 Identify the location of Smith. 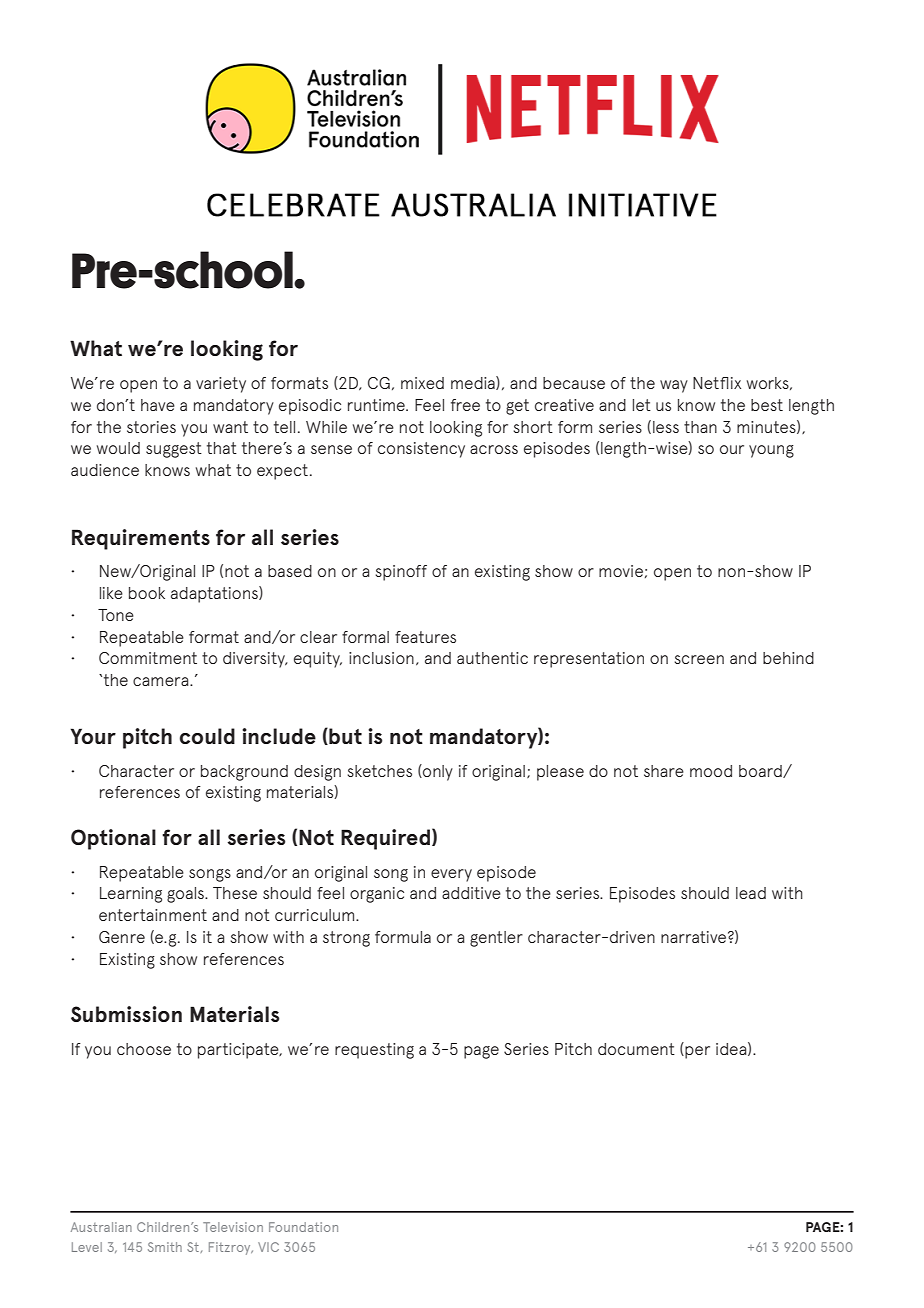
(165, 1247).
